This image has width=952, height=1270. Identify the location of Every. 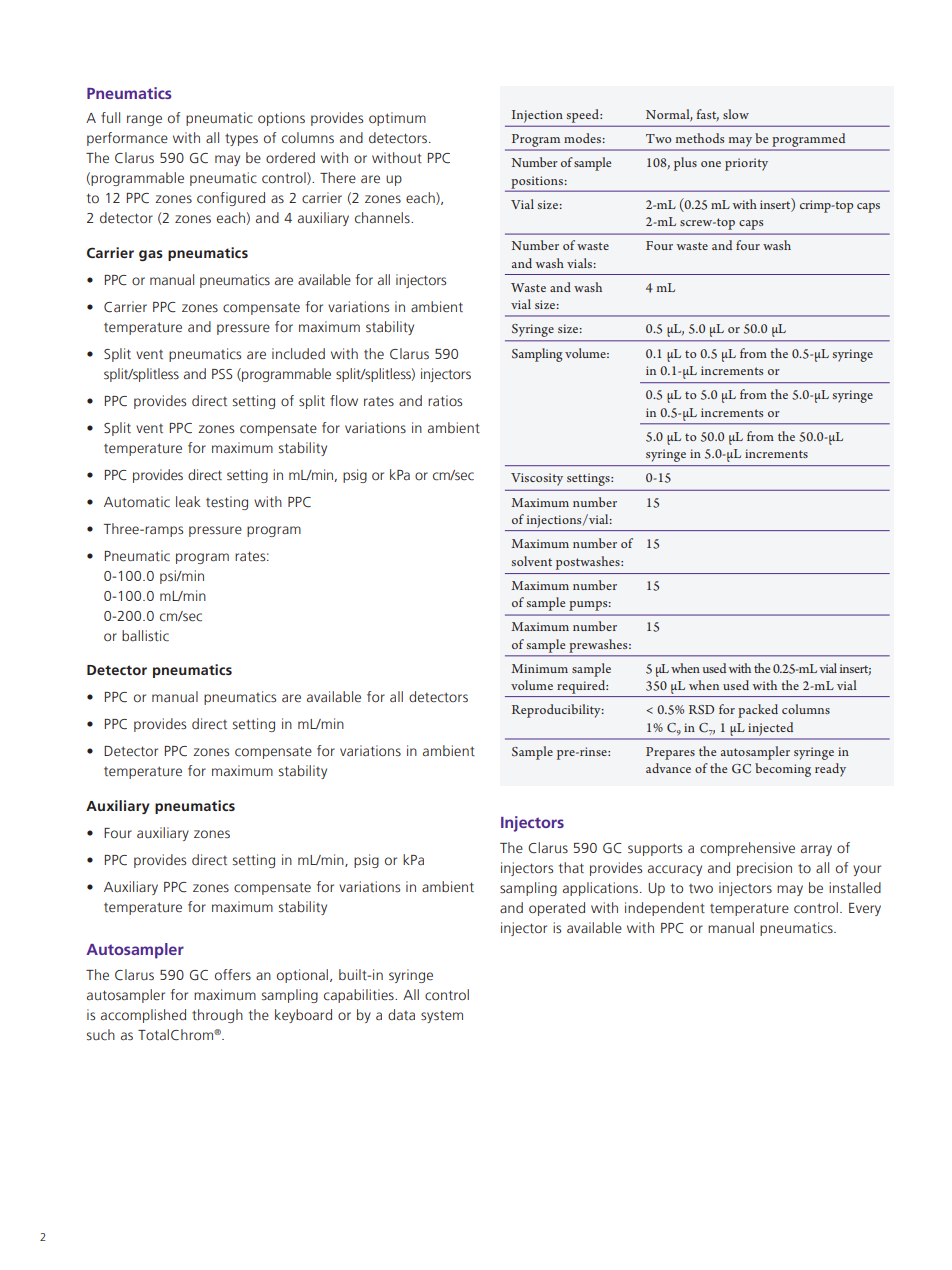
(865, 909).
